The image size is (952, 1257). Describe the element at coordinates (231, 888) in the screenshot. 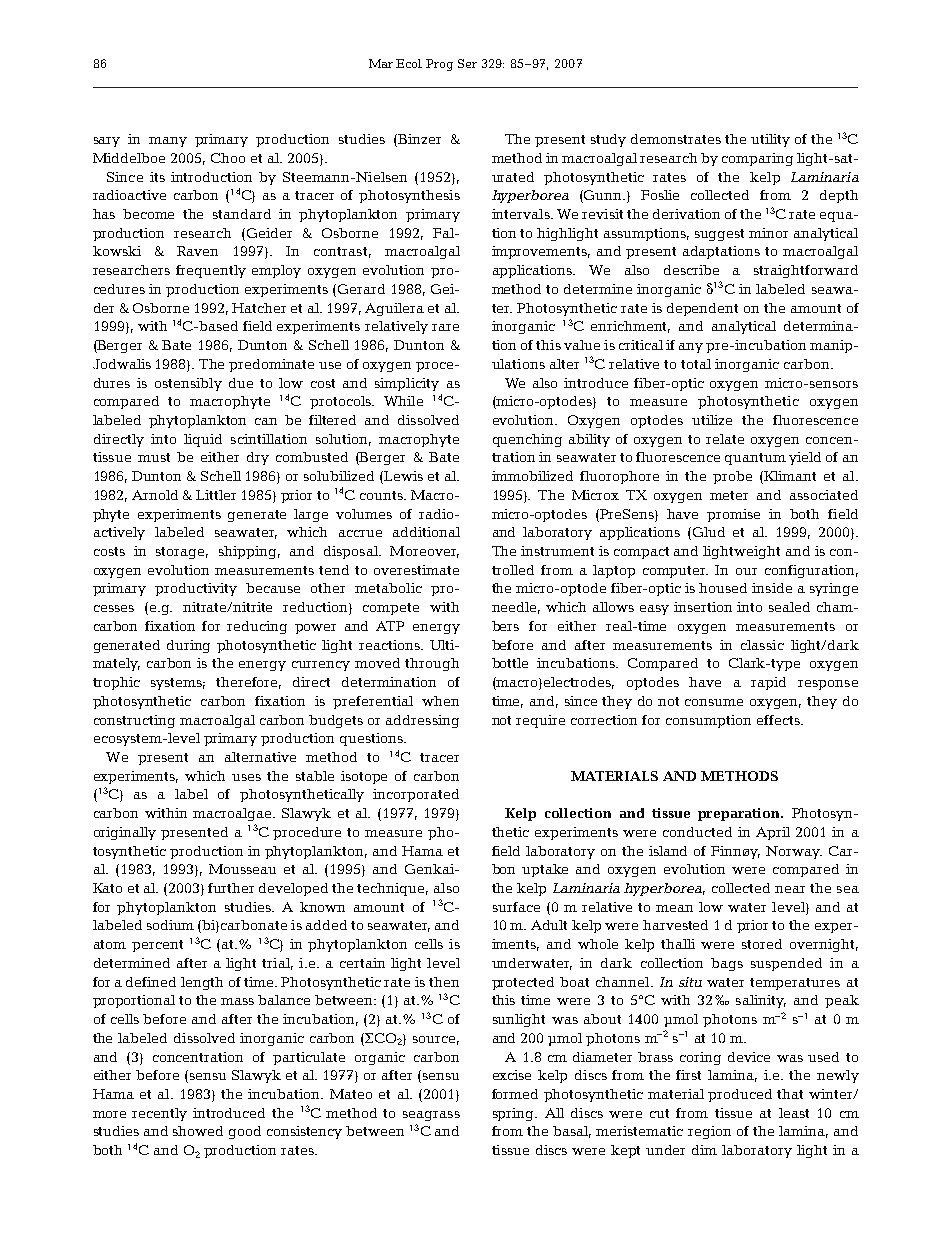

I see `further` at that location.
